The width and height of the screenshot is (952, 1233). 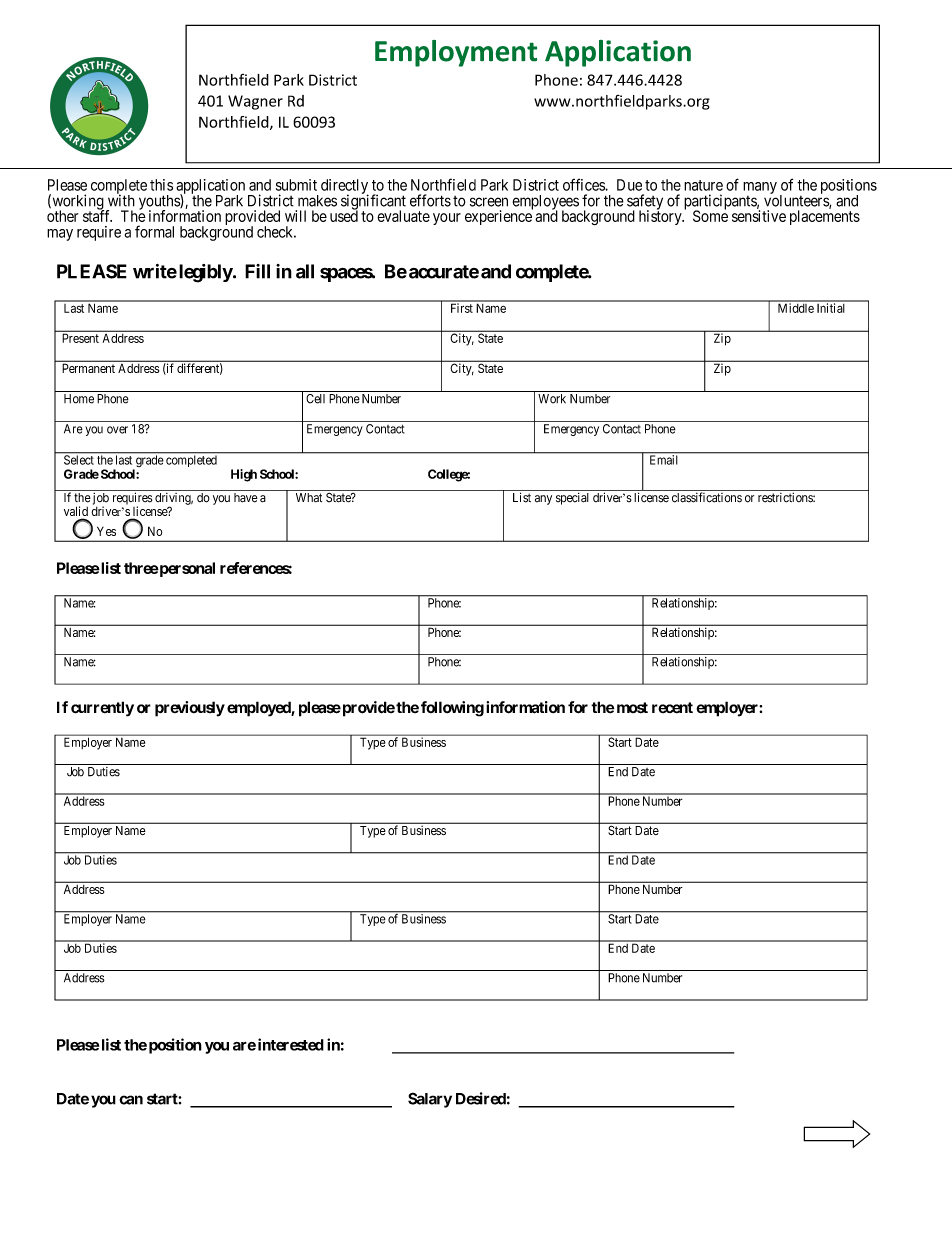 What do you see at coordinates (255, 102) in the screenshot?
I see `Wagner` at bounding box center [255, 102].
